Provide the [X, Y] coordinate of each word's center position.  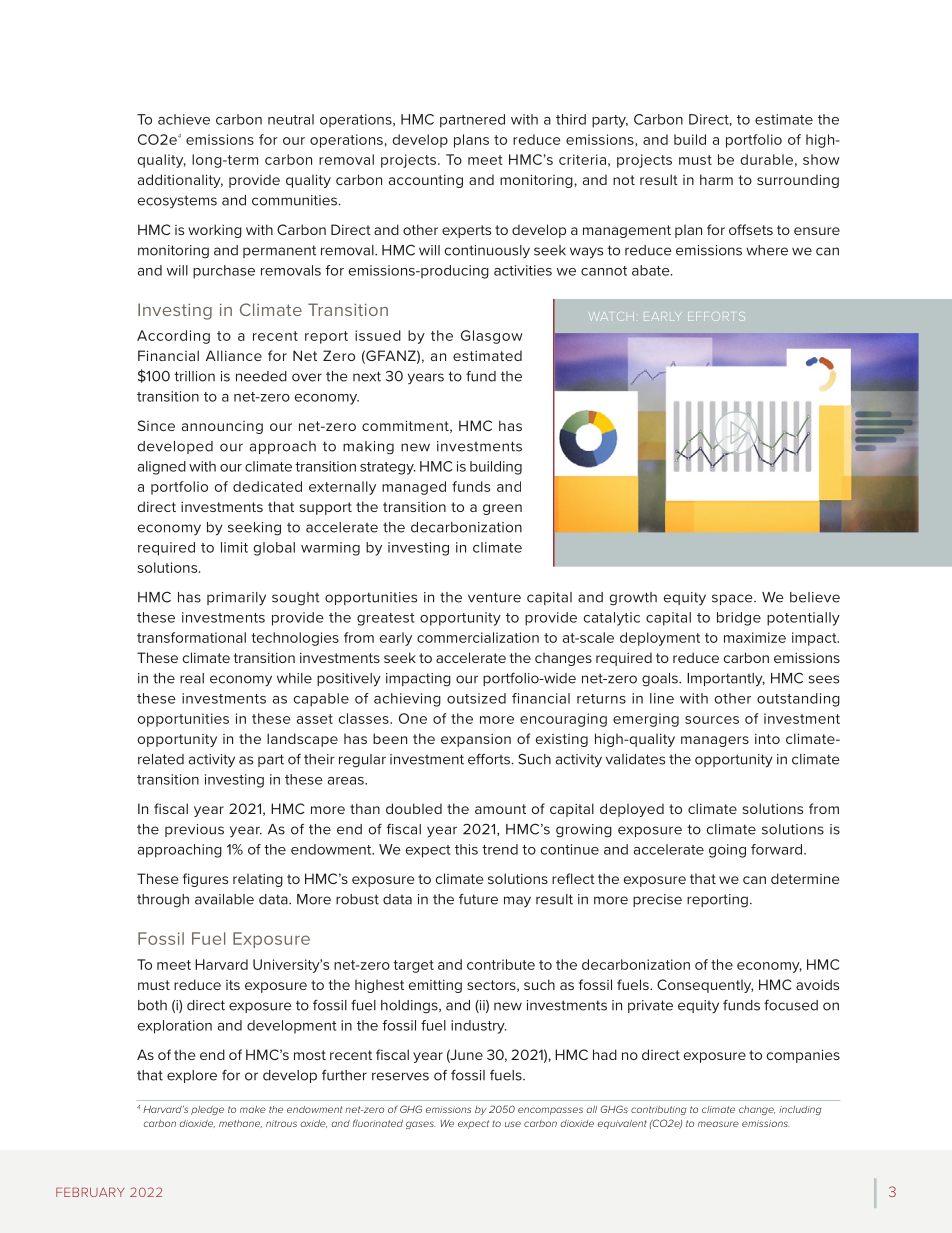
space [733, 599]
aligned [162, 468]
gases [421, 1125]
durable [767, 159]
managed [414, 488]
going [727, 851]
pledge [207, 1110]
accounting [426, 181]
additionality [180, 181]
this [466, 849]
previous [194, 830]
